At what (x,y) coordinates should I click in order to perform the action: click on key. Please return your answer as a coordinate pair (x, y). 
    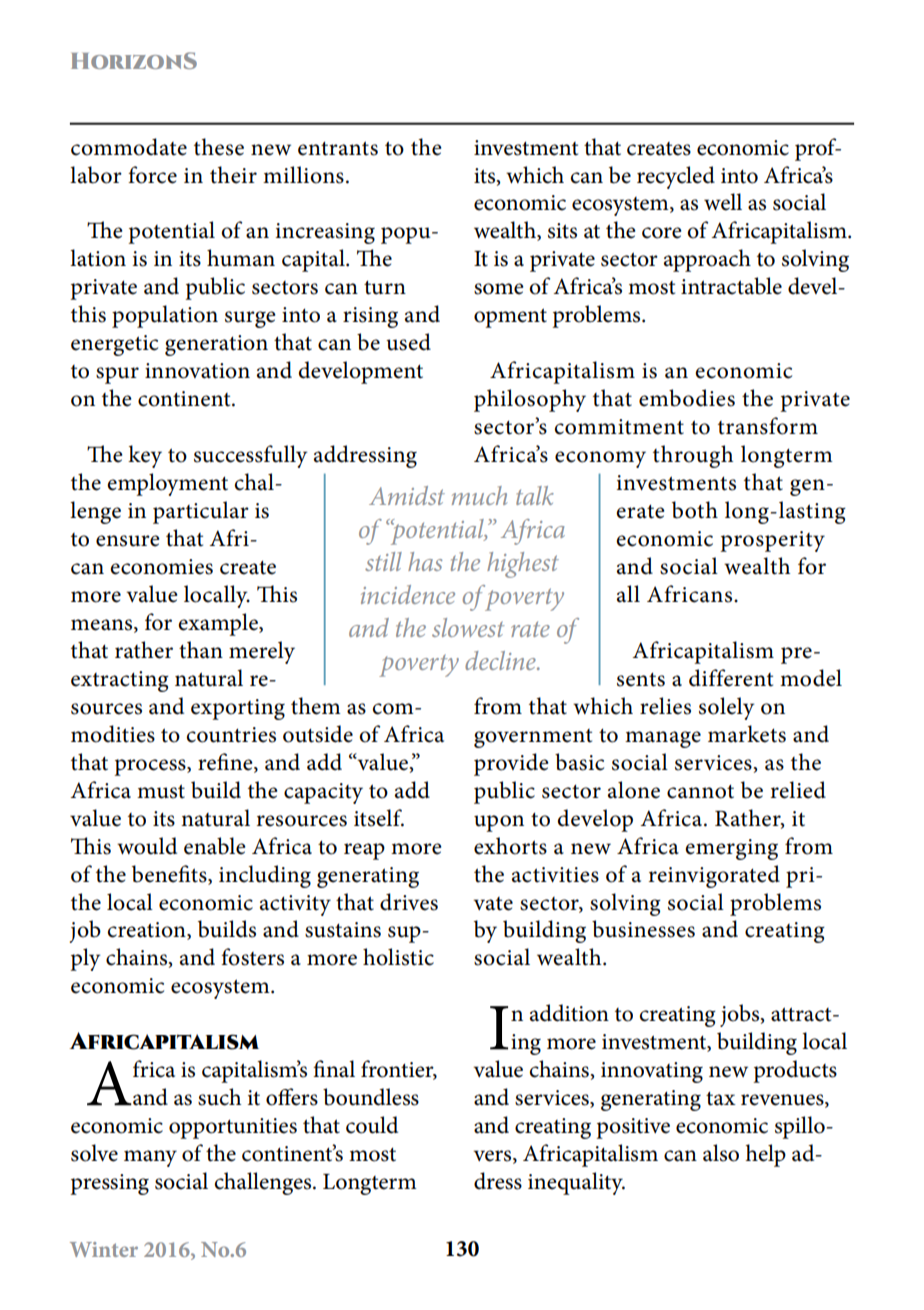
    Looking at the image, I should click on (145, 456).
